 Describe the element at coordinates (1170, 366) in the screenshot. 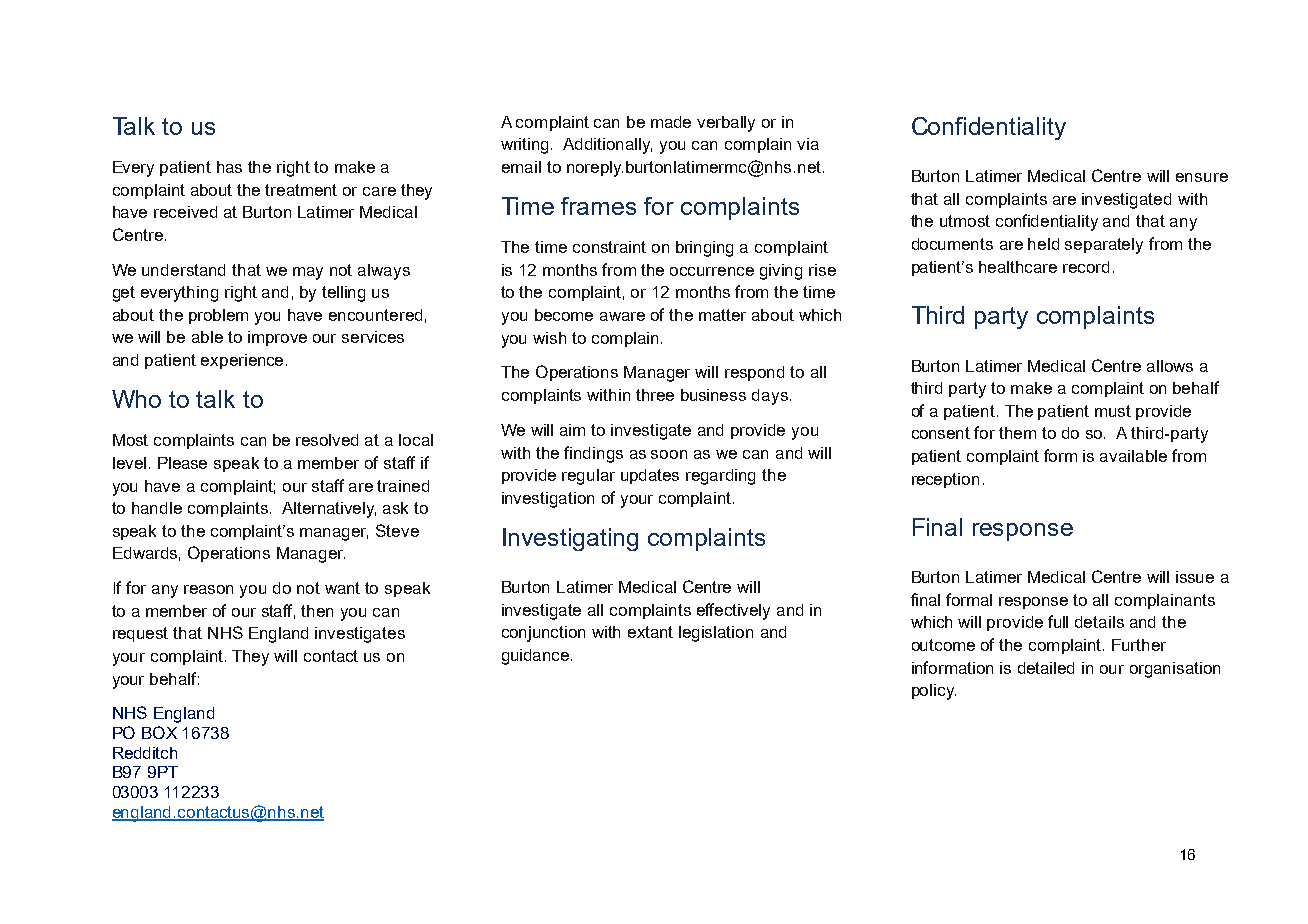

I see `allows` at that location.
